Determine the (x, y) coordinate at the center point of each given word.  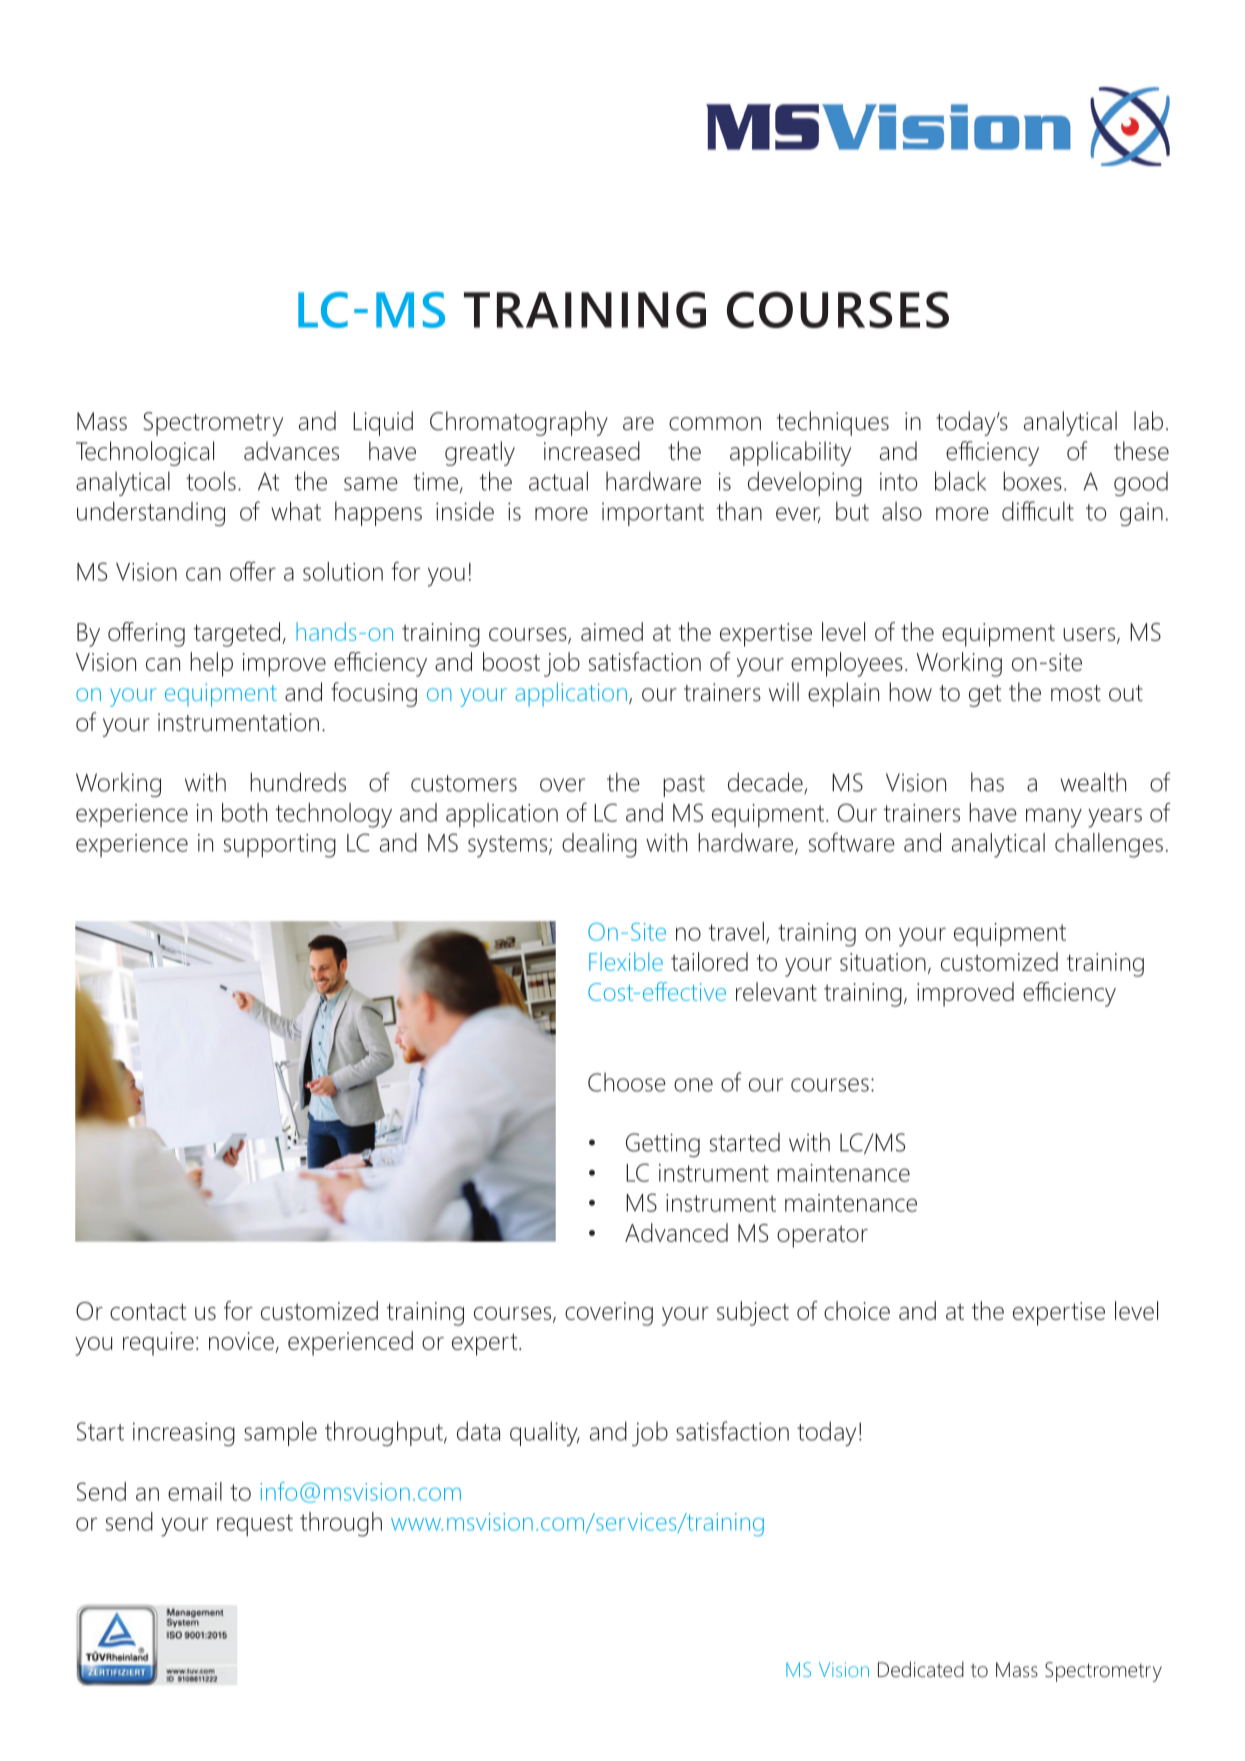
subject (753, 1313)
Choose (627, 1082)
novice (242, 1342)
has (987, 782)
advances (291, 451)
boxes (1032, 481)
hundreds (298, 782)
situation (883, 962)
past (684, 786)
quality (545, 1433)
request (255, 1525)
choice (857, 1310)
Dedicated (921, 1669)
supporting (280, 846)
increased (592, 451)
